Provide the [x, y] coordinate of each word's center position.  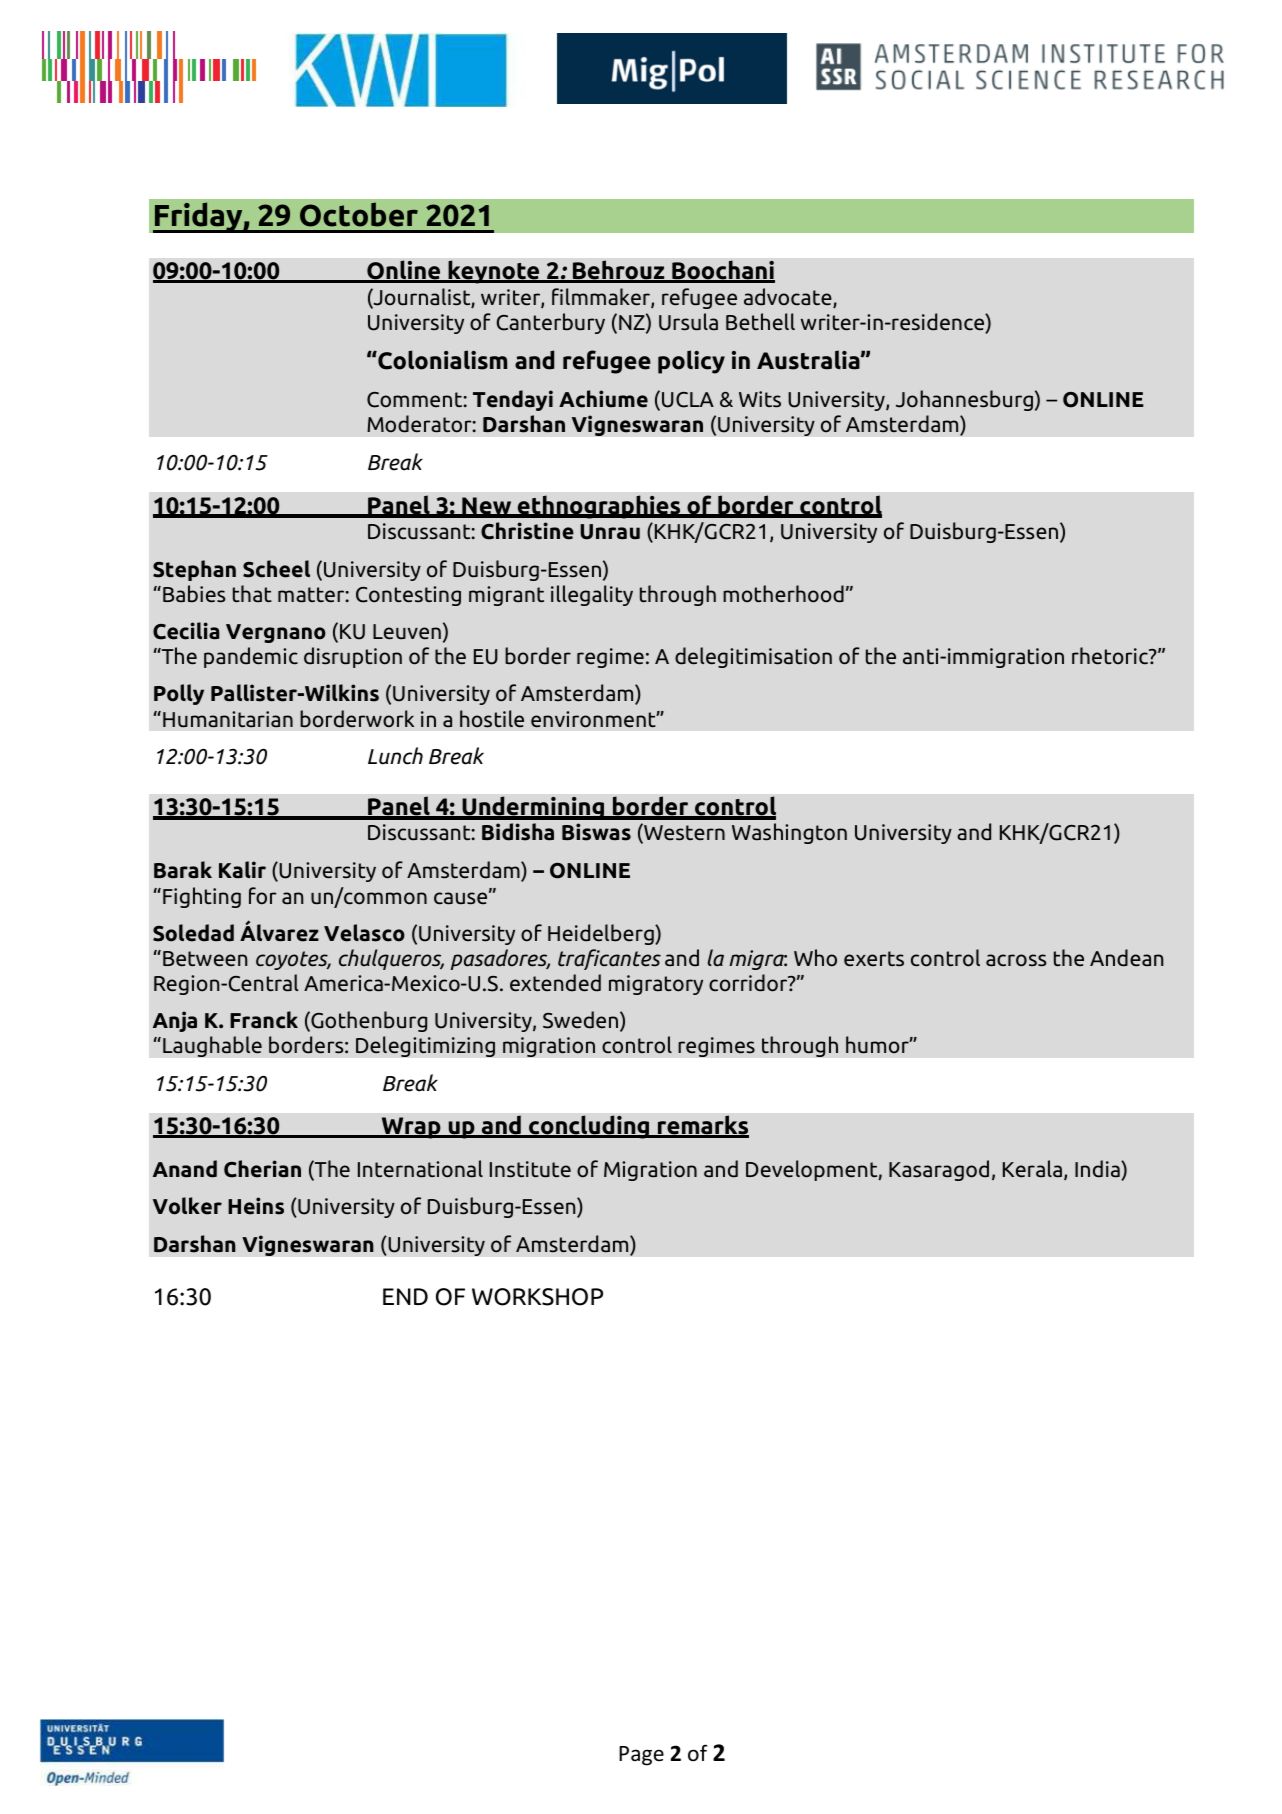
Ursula [688, 322]
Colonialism [441, 360]
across [1016, 960]
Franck [264, 1020]
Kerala [1032, 1169]
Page [641, 1756]
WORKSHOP [537, 1297]
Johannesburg [964, 400]
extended [555, 983]
